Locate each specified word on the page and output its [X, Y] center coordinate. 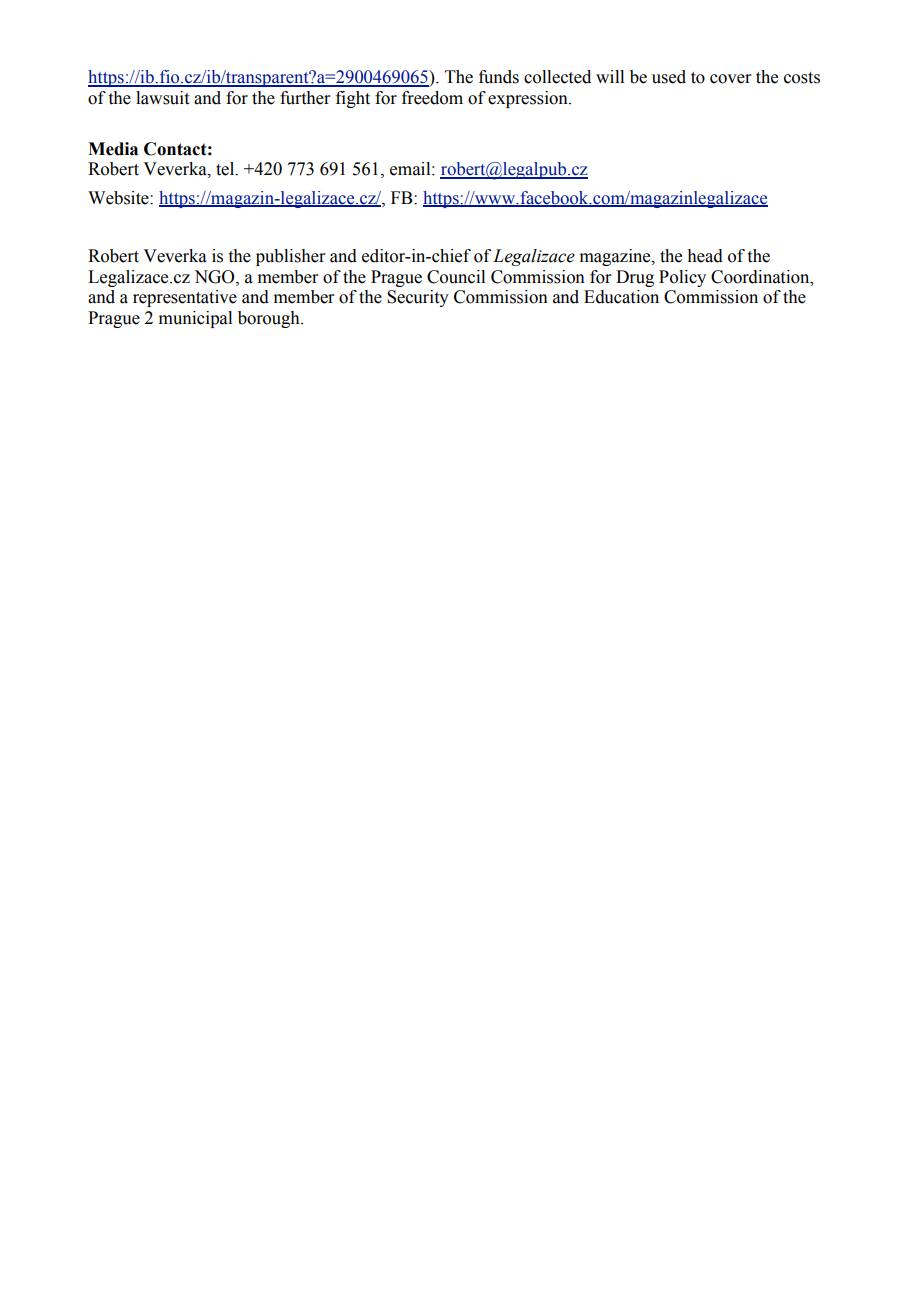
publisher [291, 257]
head [705, 256]
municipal [195, 319]
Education [621, 297]
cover [731, 79]
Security [418, 298]
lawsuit [162, 98]
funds [499, 77]
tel [226, 169]
